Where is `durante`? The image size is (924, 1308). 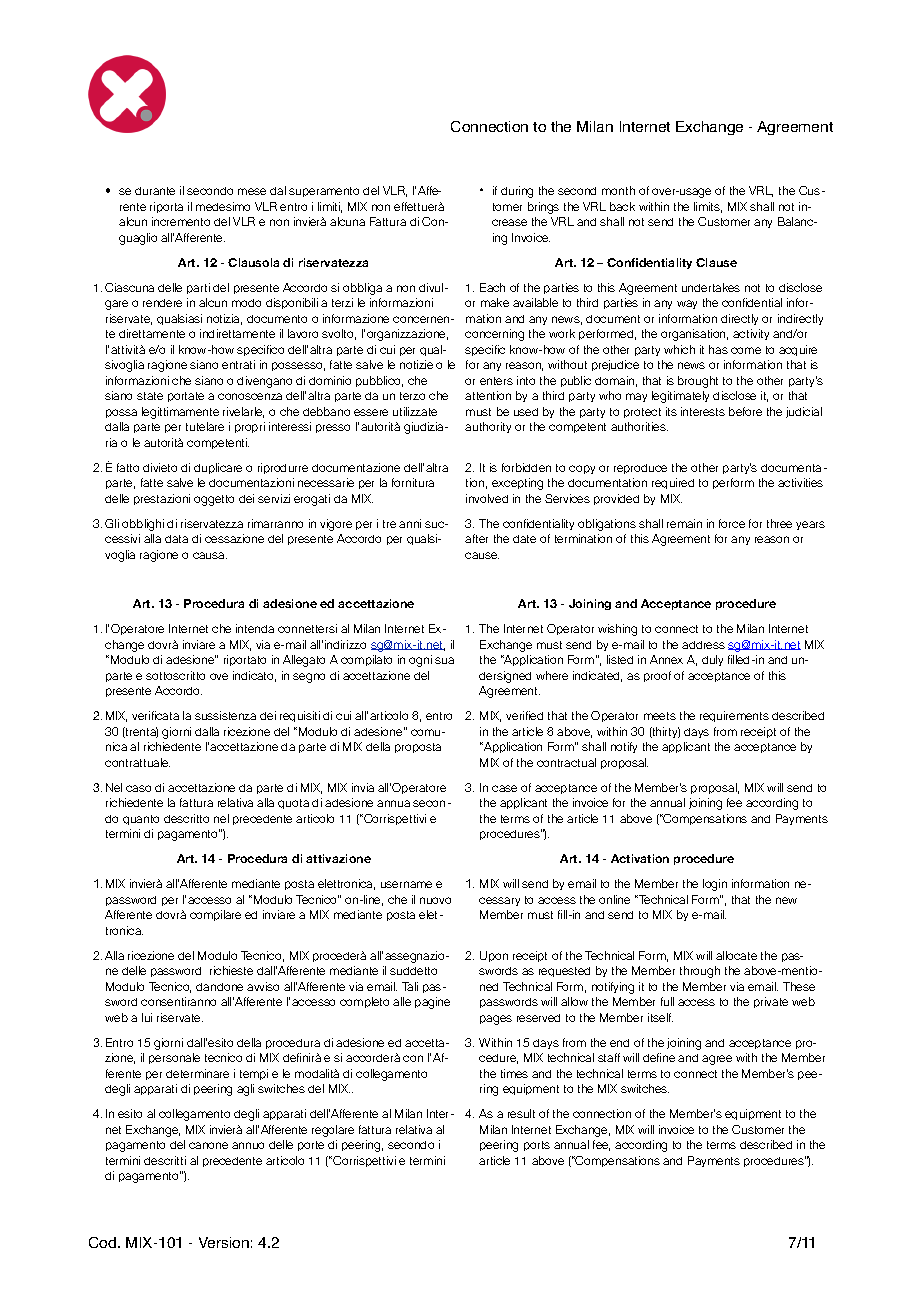
durante is located at coordinates (155, 191).
